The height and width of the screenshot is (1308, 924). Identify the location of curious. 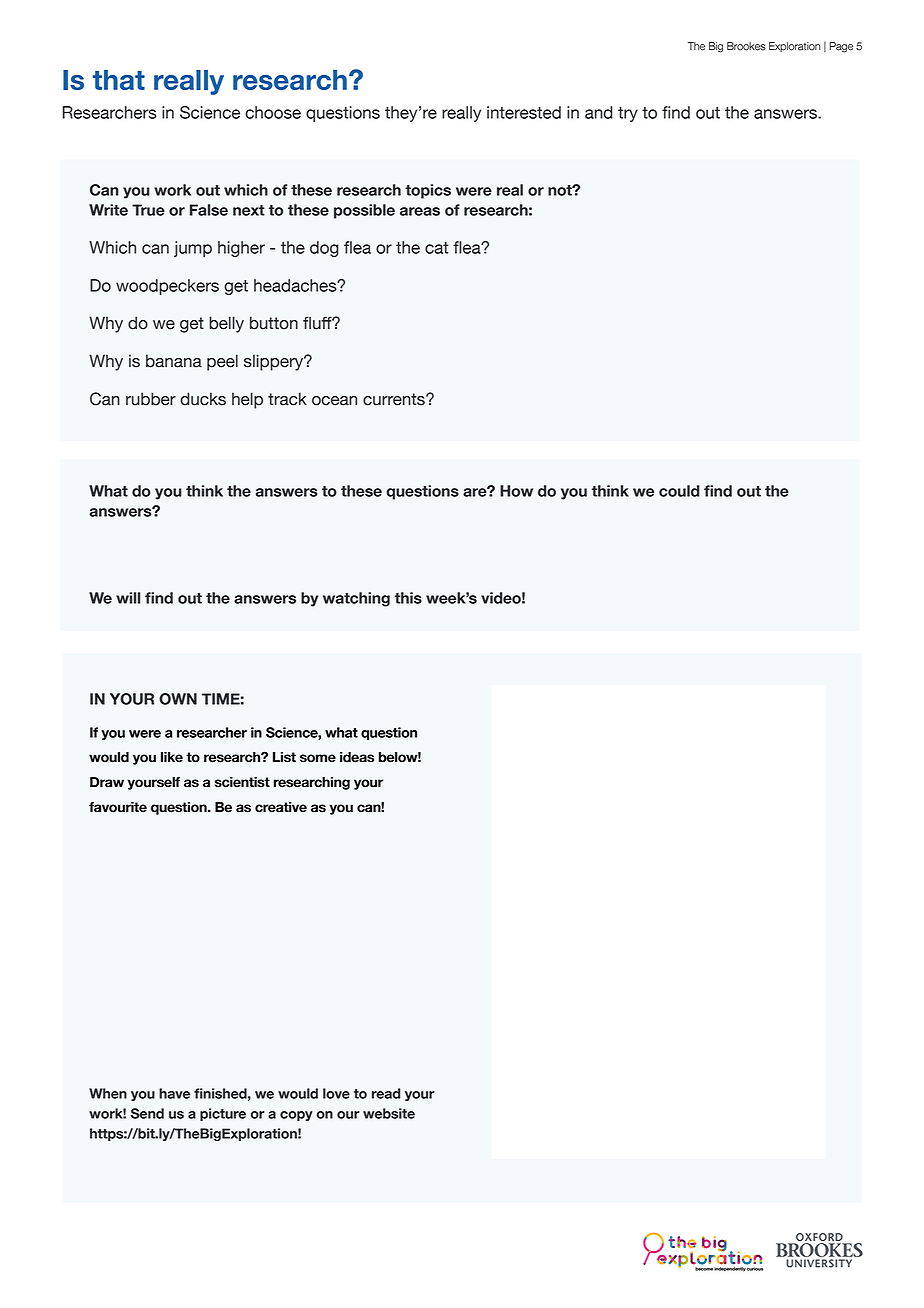
(755, 1269).
